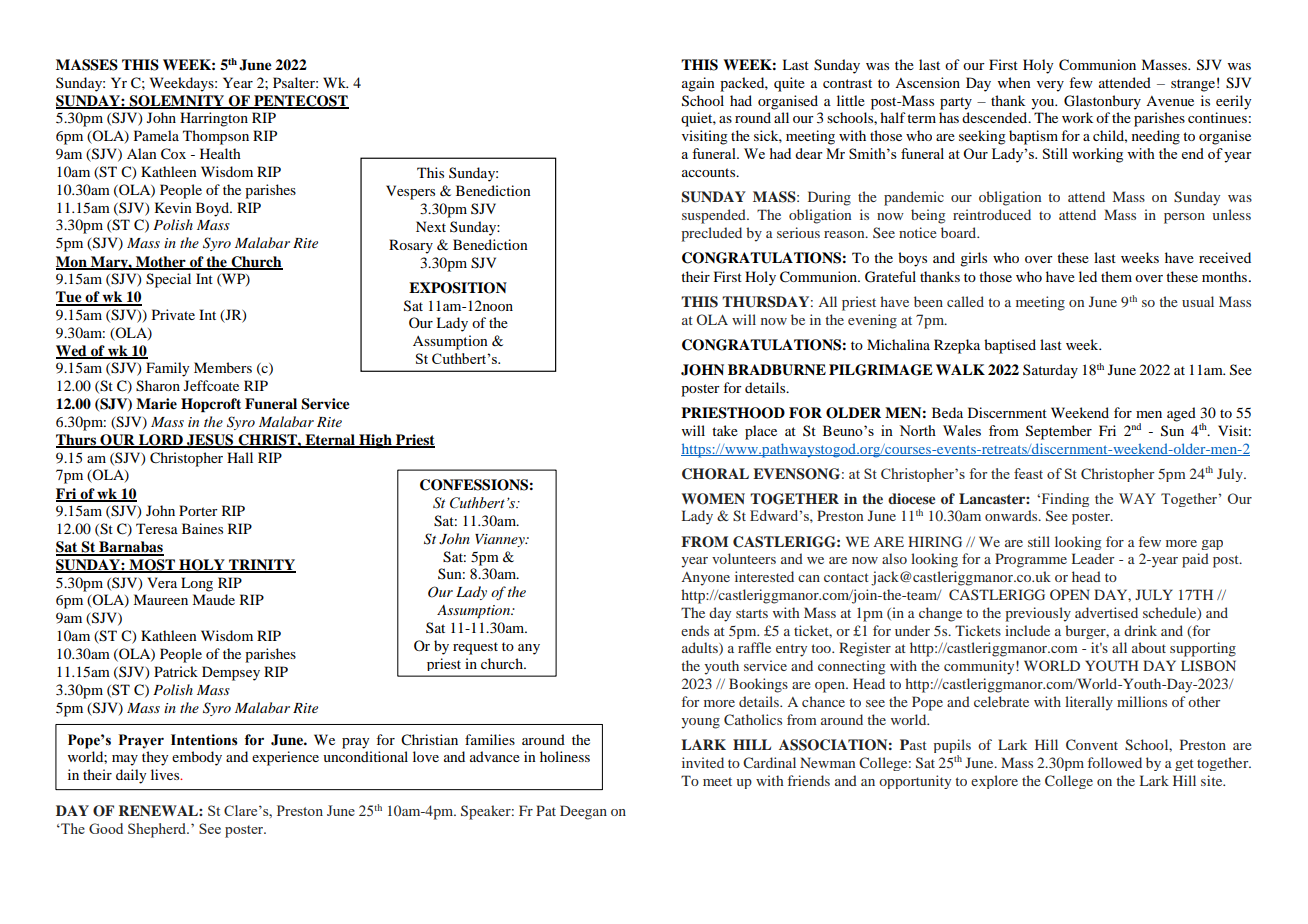 The image size is (1308, 924). What do you see at coordinates (715, 474) in the document?
I see `CHORAL` at bounding box center [715, 474].
